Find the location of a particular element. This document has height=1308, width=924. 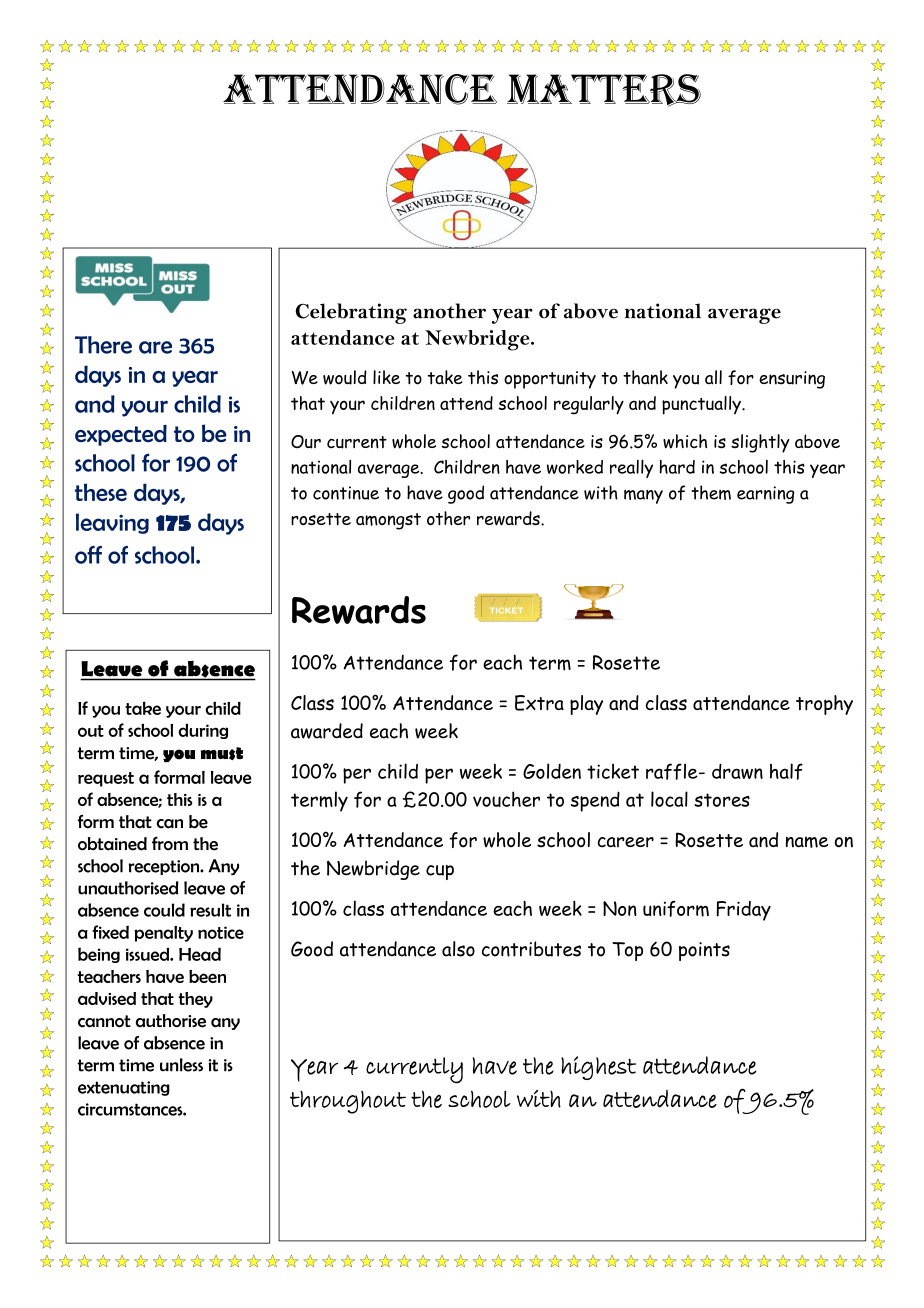

throughout is located at coordinates (348, 1102).
